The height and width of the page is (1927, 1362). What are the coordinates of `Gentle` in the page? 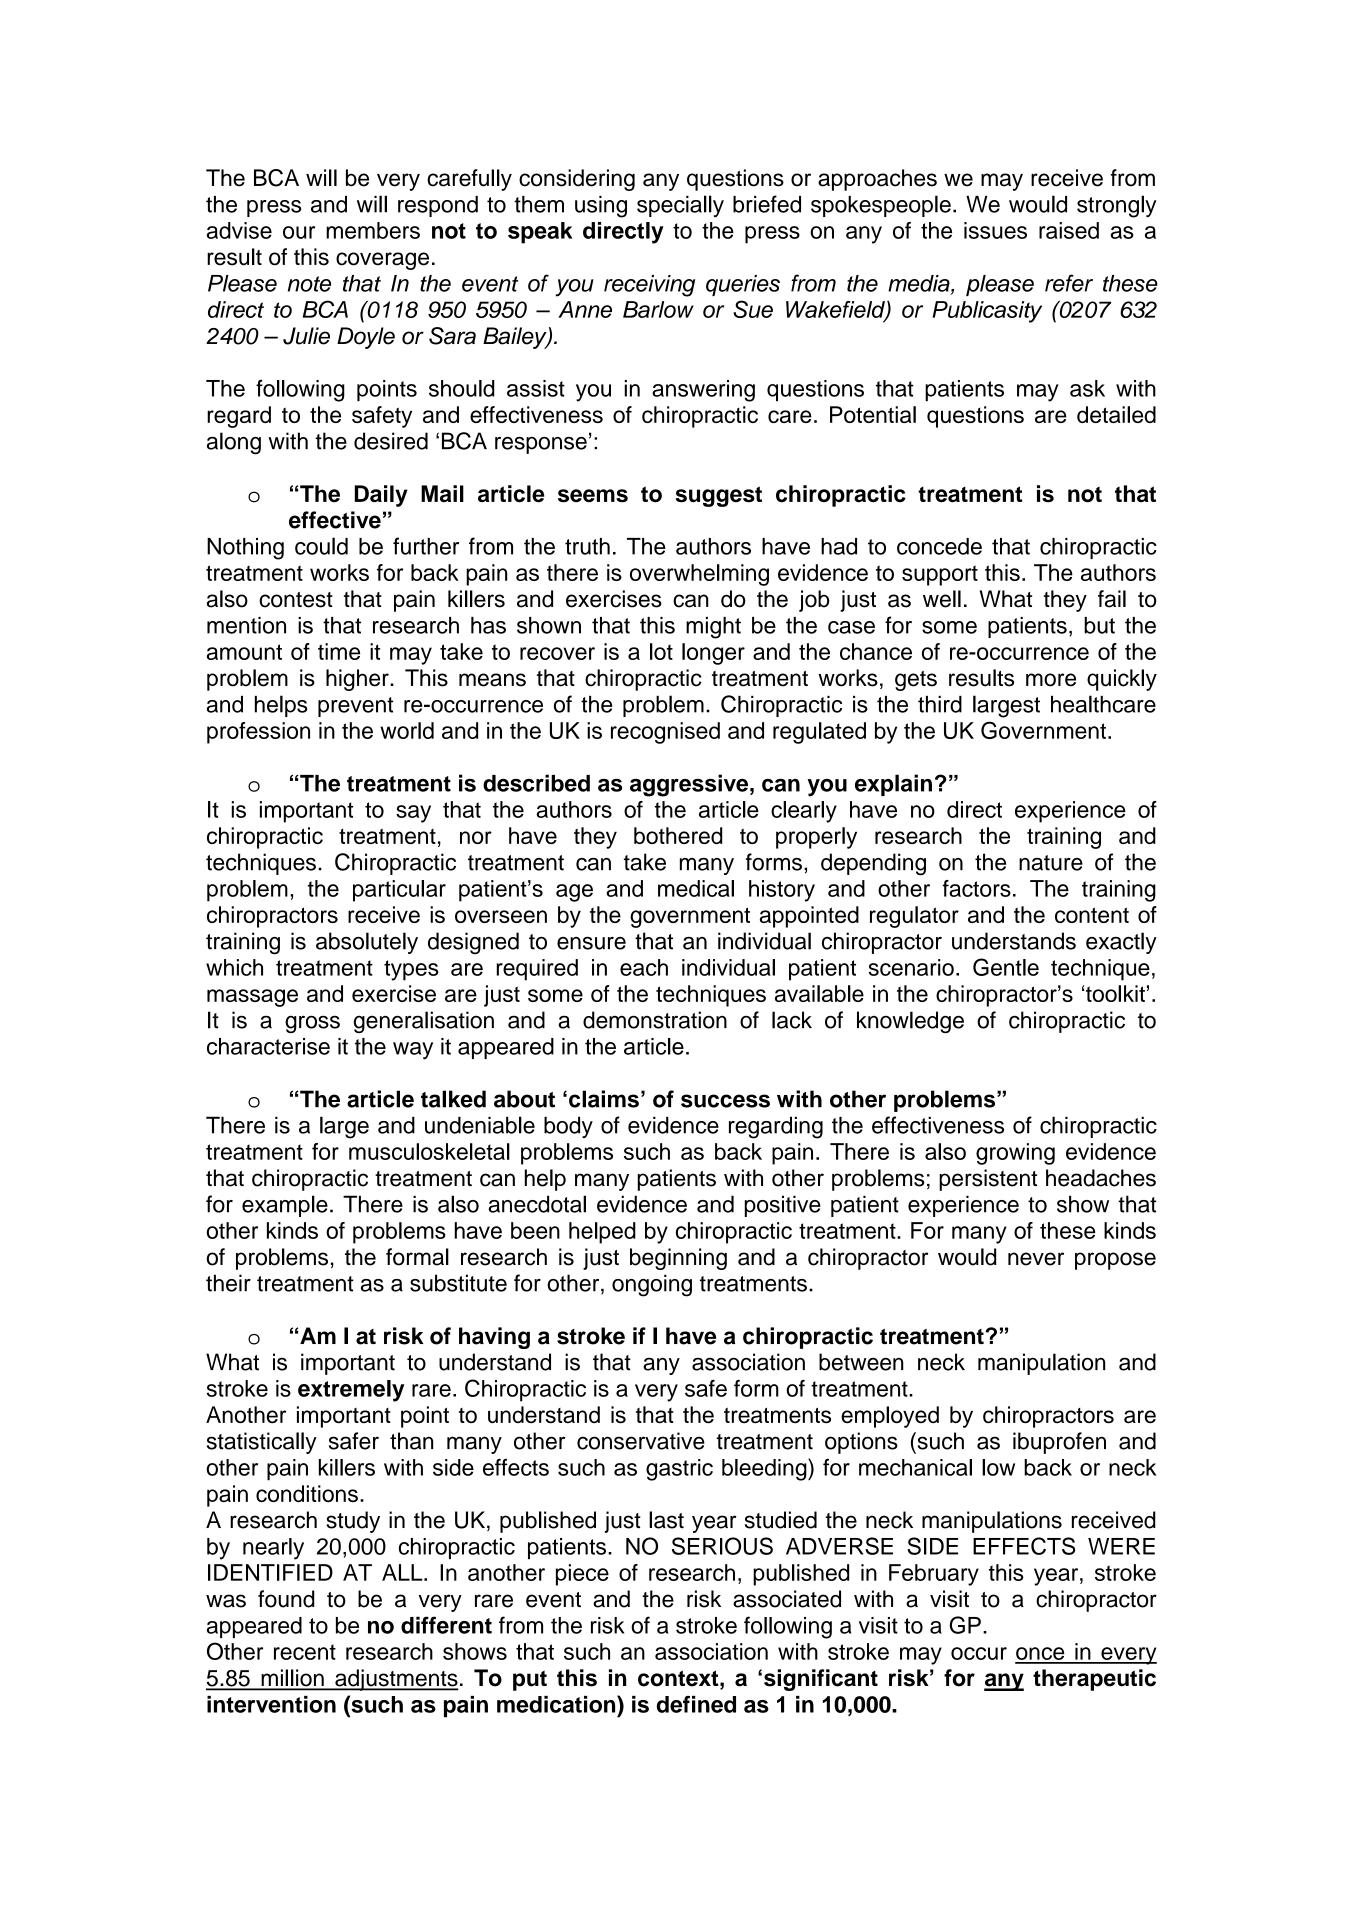 It's located at (1006, 967).
